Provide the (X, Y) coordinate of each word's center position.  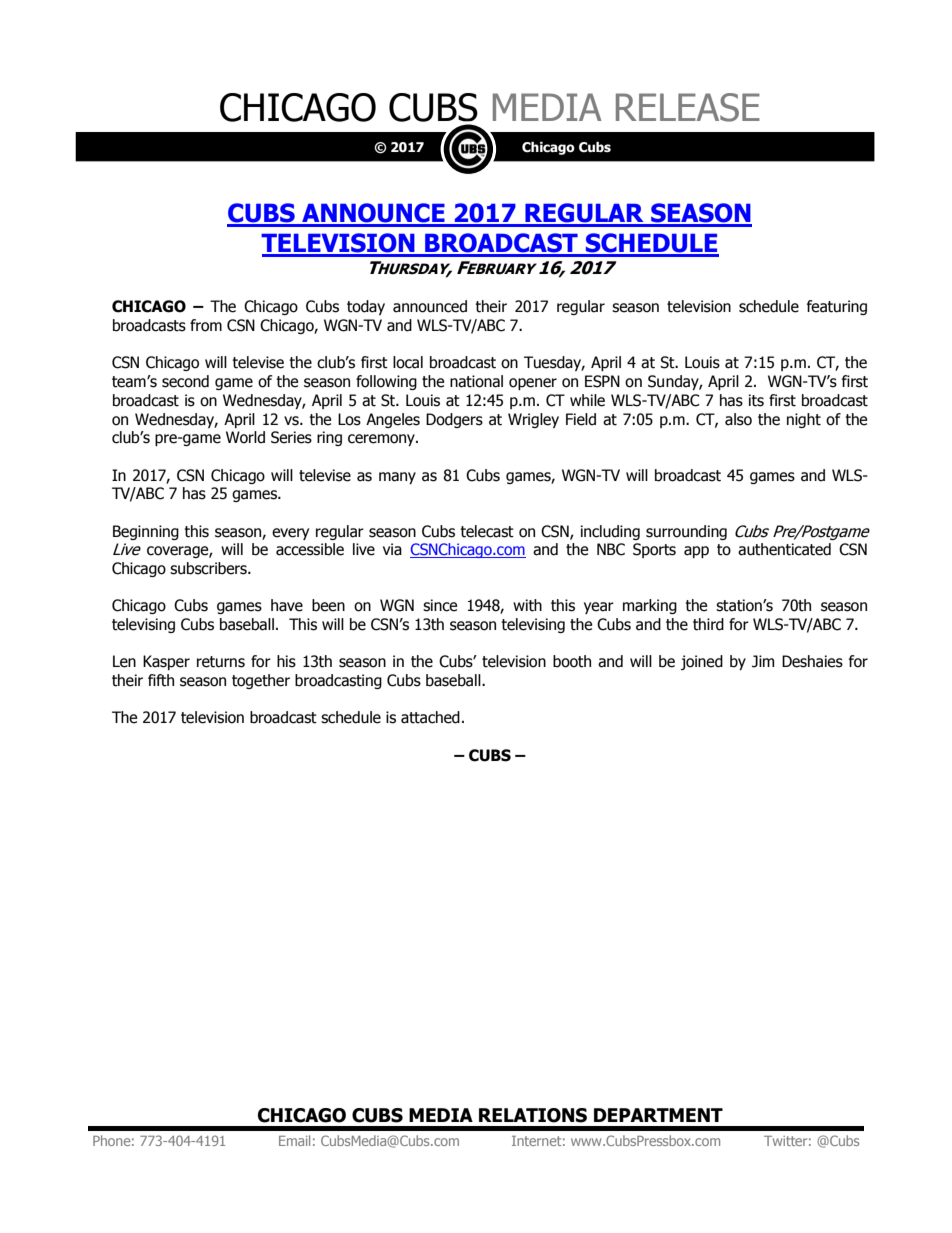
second (185, 381)
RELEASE (688, 107)
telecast (487, 531)
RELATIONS (533, 1115)
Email (294, 1140)
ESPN (602, 381)
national (476, 381)
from (206, 325)
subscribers (209, 568)
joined (702, 662)
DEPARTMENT (658, 1115)
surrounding (686, 532)
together (261, 681)
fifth (161, 680)
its (756, 400)
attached (430, 717)
